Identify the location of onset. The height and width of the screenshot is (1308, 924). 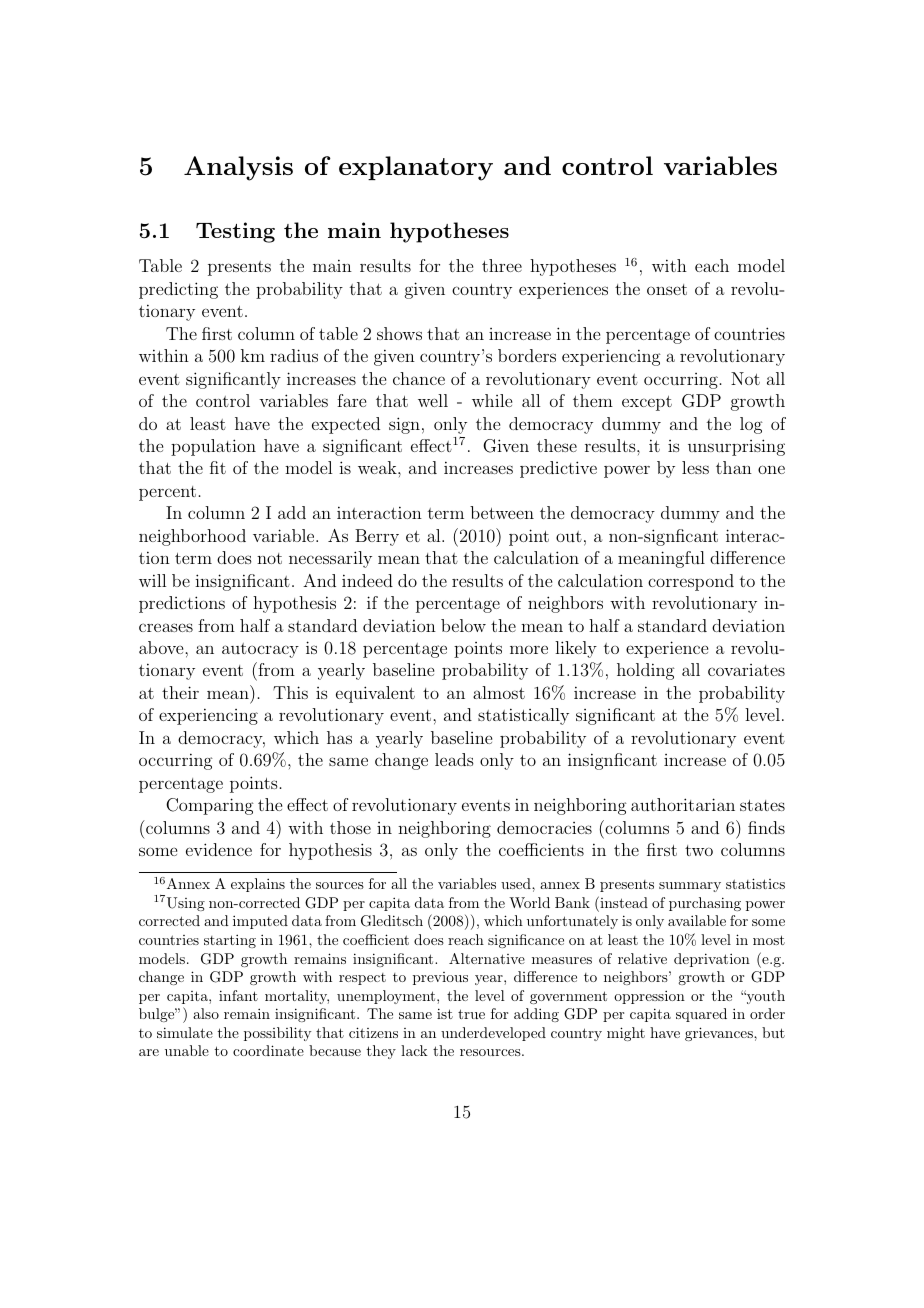
(667, 289).
